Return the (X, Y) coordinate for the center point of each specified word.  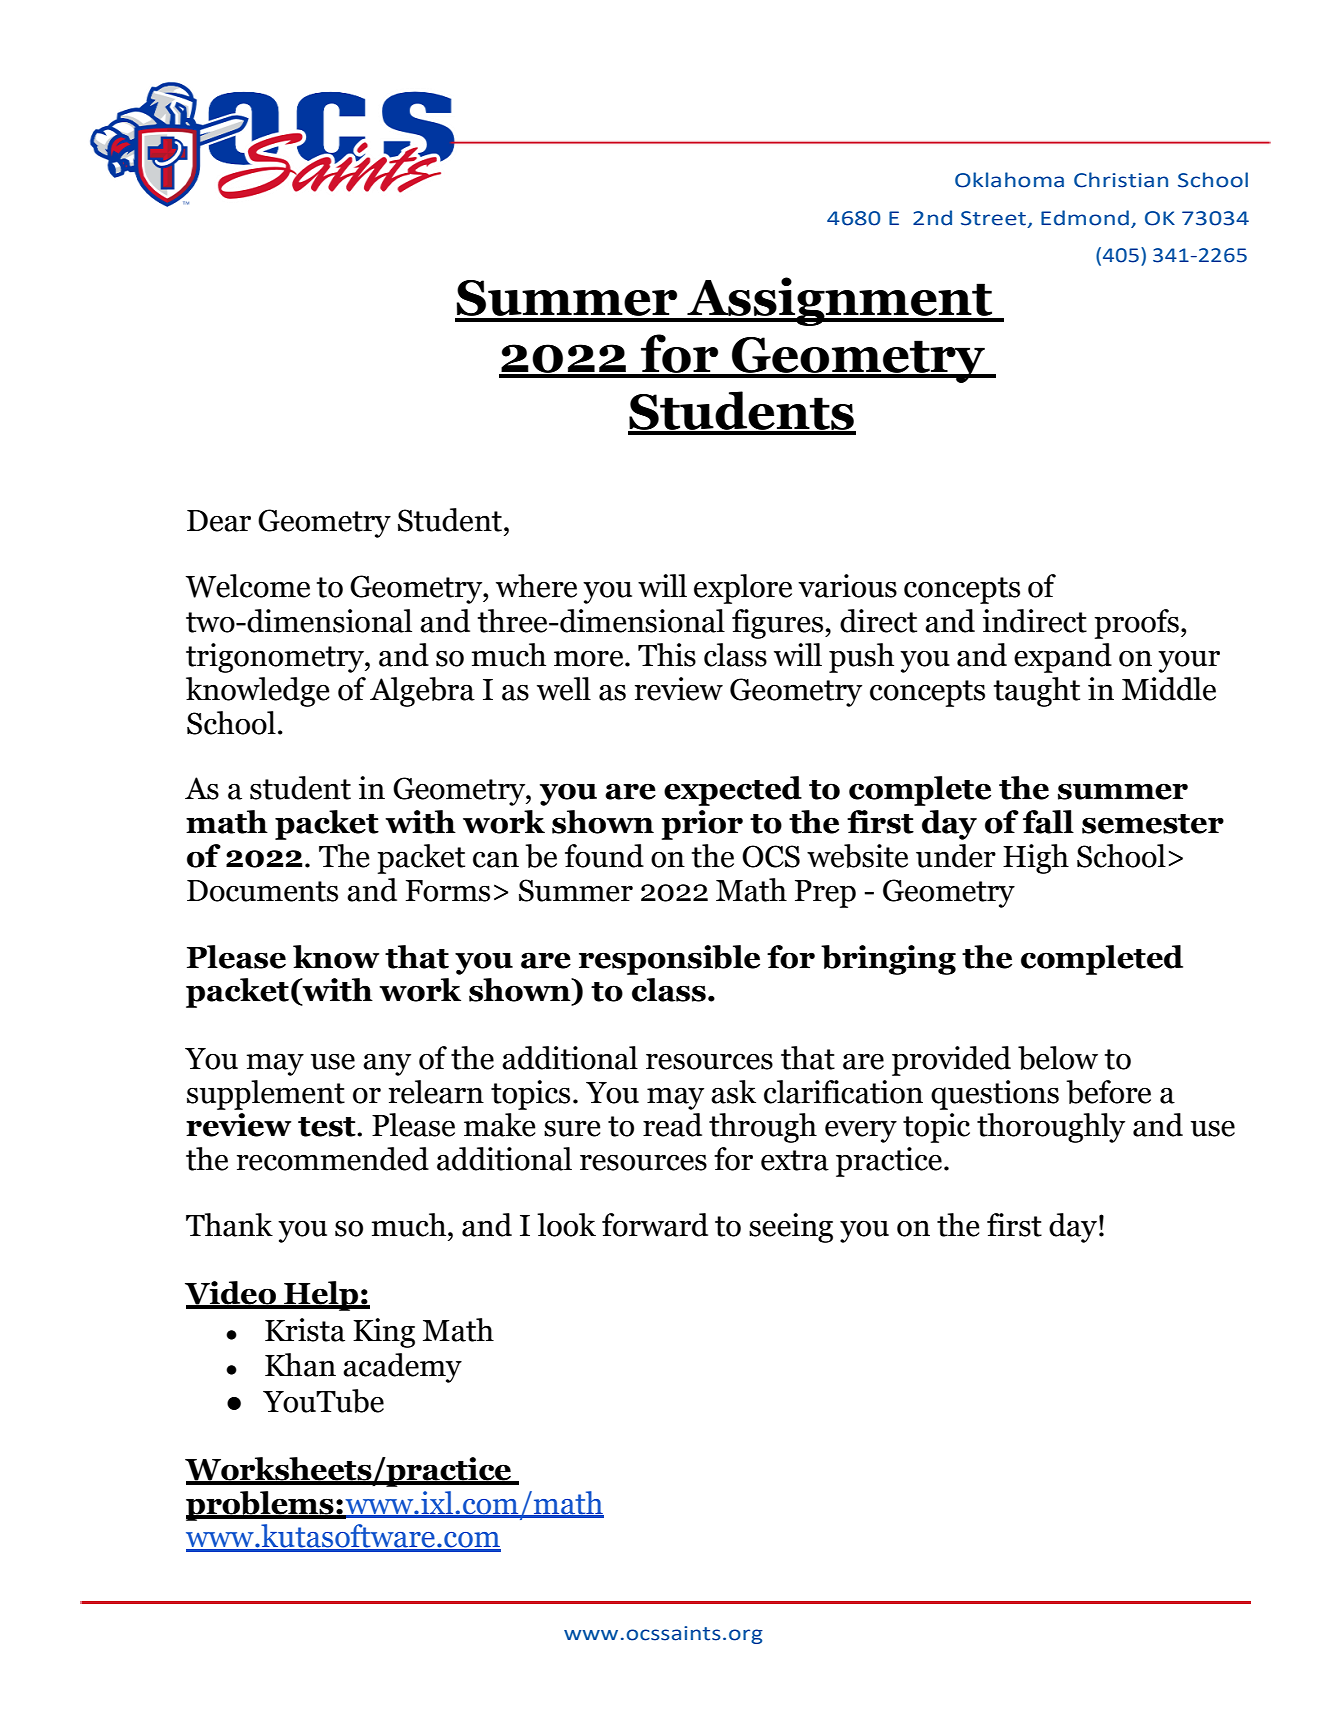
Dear (219, 521)
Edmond (1085, 218)
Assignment (839, 301)
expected (733, 791)
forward (655, 1225)
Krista (305, 1330)
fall (1048, 822)
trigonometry (276, 658)
